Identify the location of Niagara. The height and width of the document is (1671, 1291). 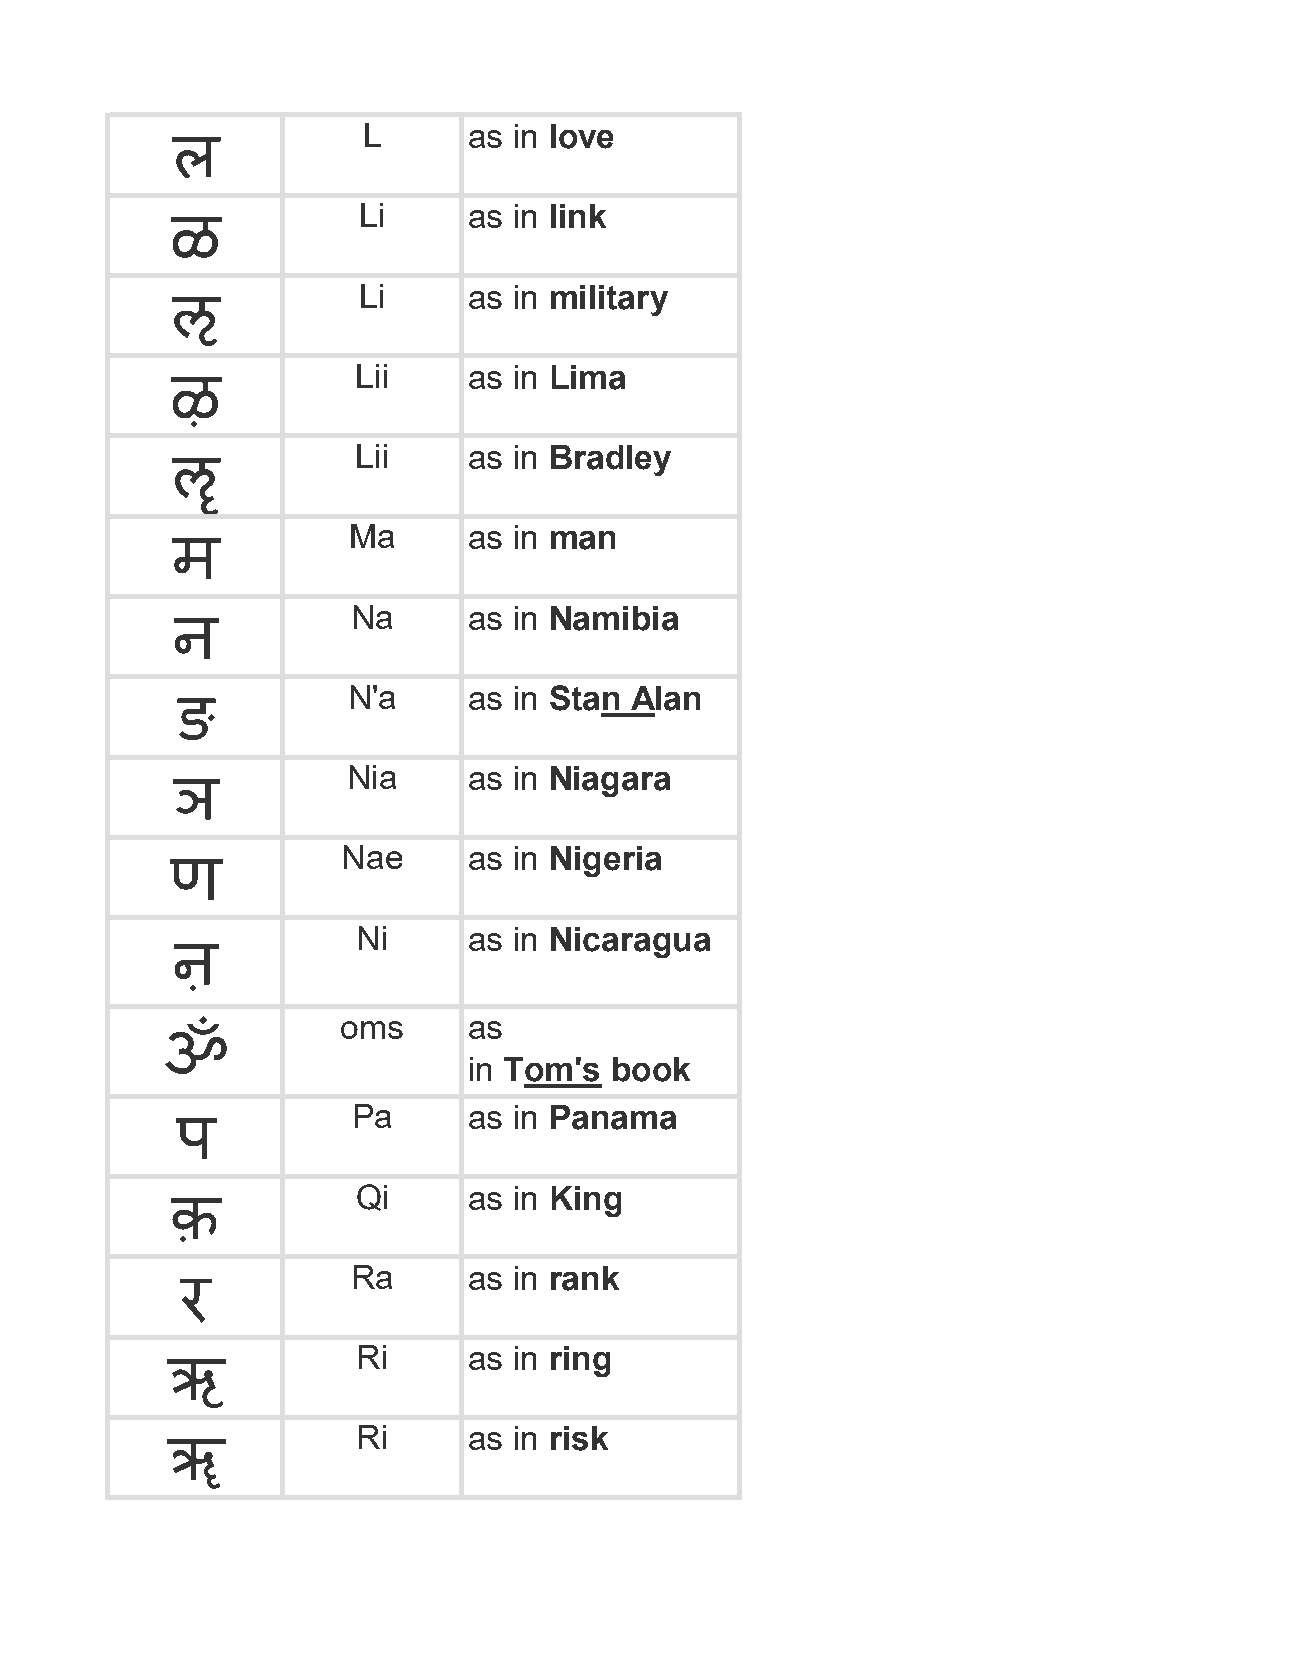
(610, 781).
